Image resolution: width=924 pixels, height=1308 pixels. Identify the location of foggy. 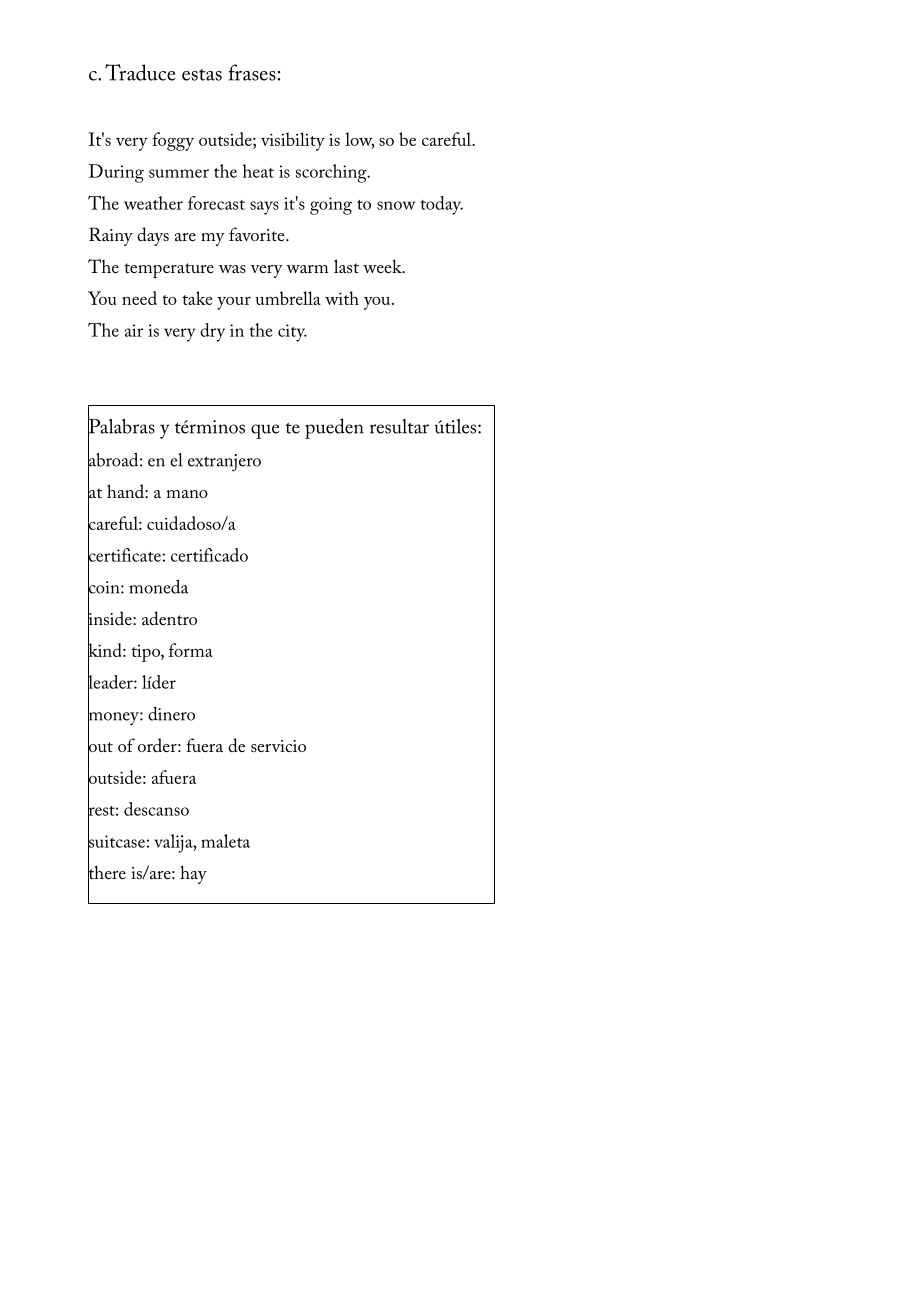
(173, 141).
